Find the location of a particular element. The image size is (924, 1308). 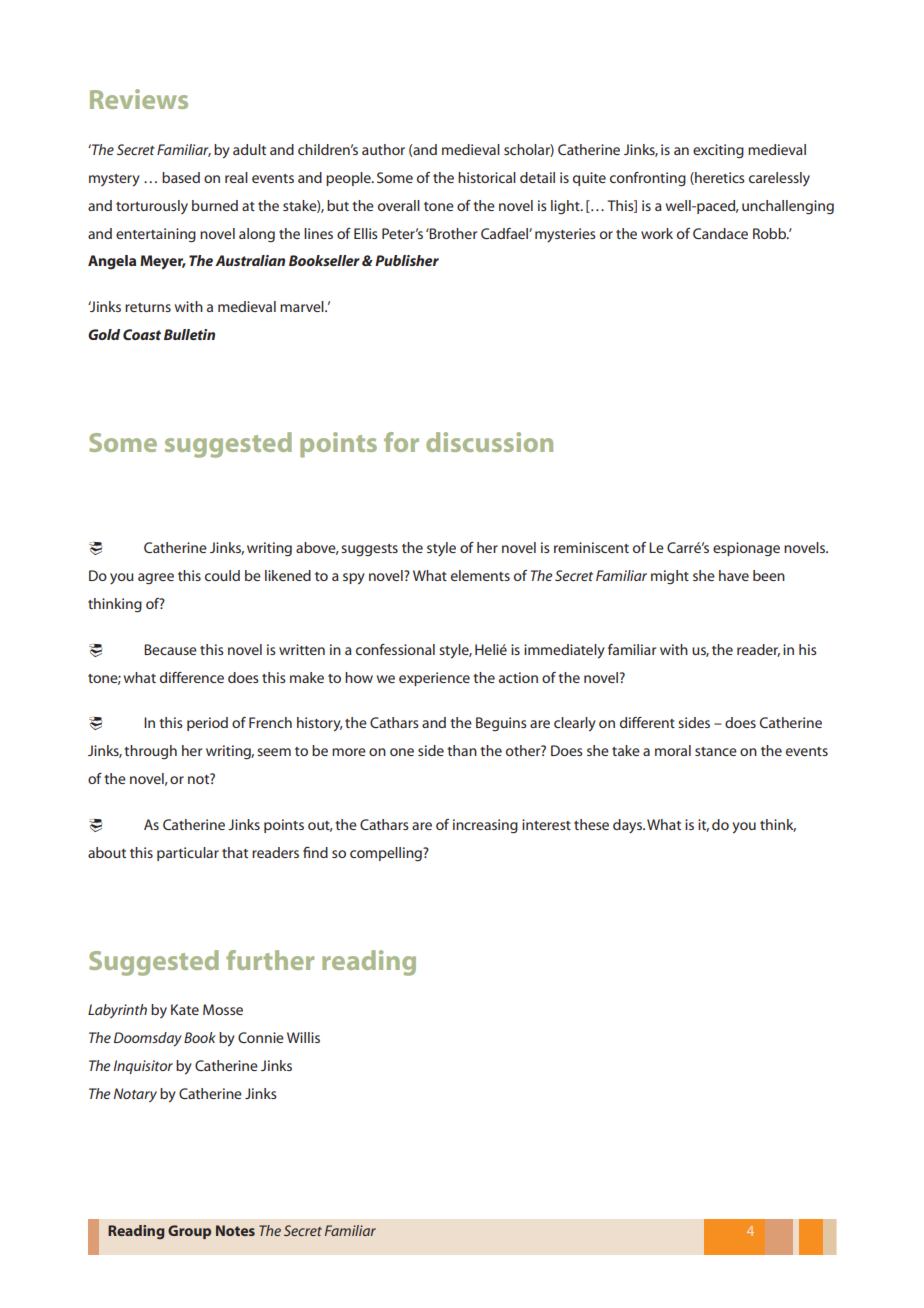

exciting is located at coordinates (718, 151).
